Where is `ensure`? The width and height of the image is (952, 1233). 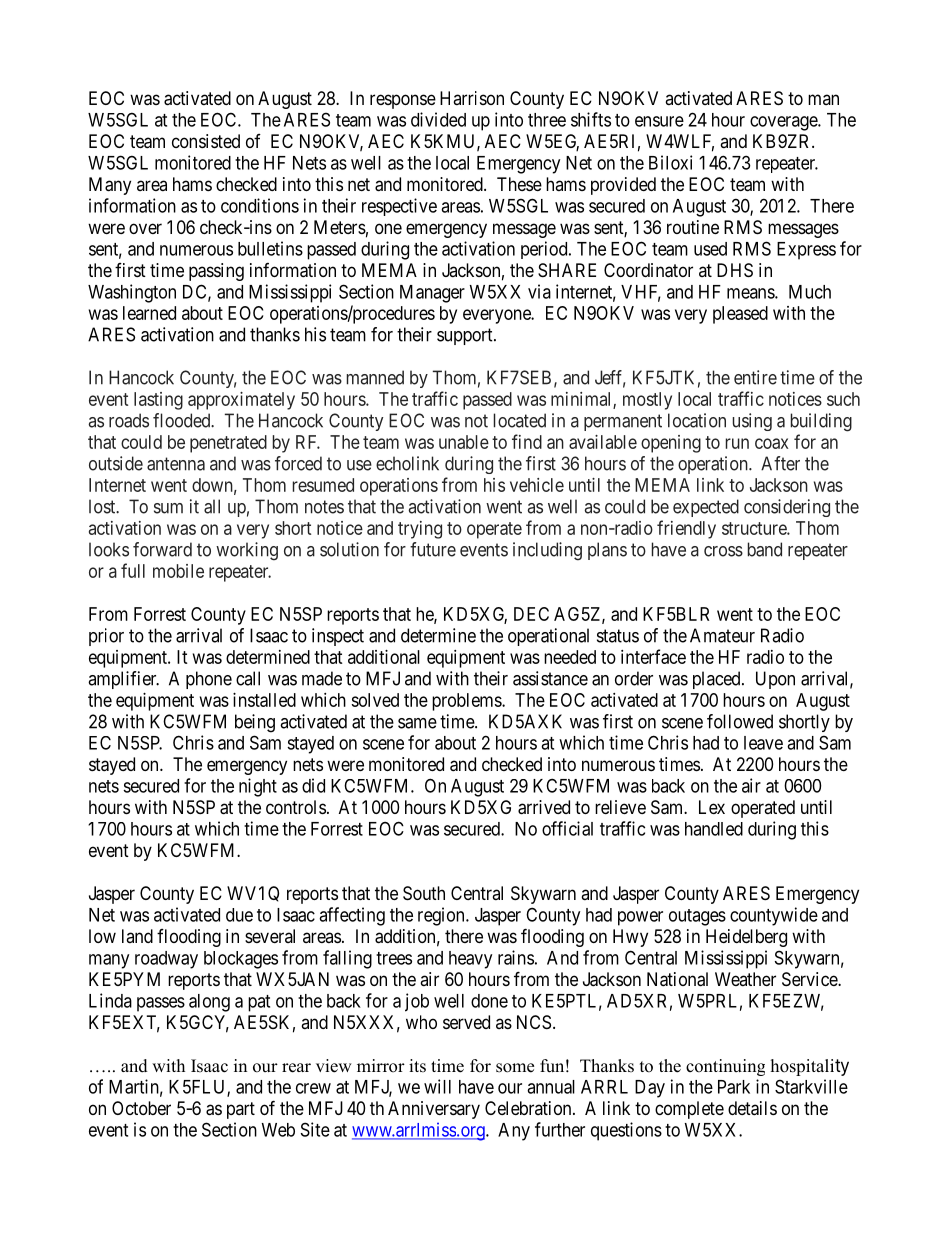 ensure is located at coordinates (659, 121).
